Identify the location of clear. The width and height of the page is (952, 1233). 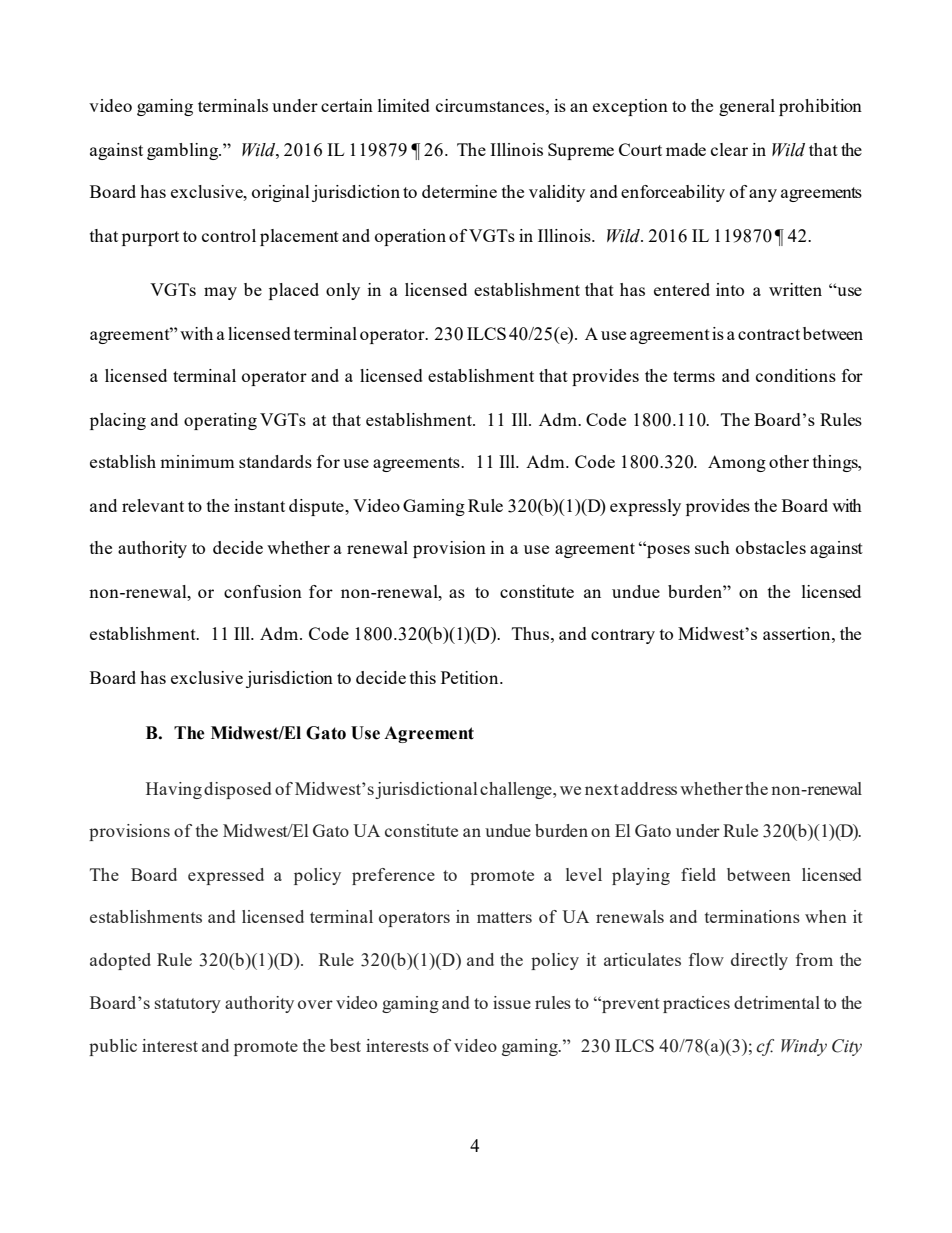
(729, 149).
